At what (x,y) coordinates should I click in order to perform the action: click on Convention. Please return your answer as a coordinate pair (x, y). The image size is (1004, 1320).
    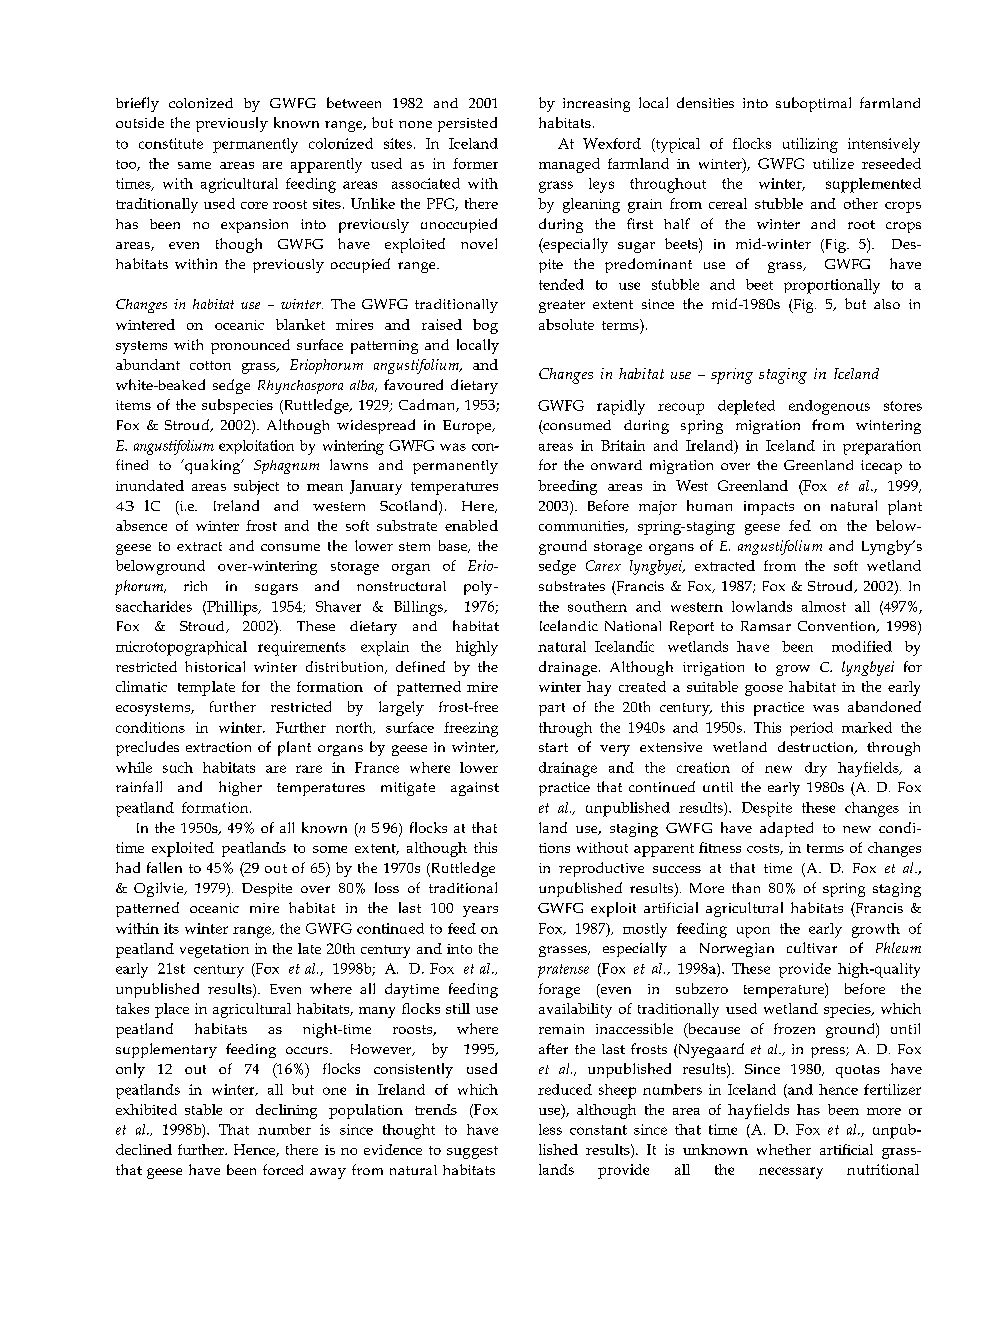
    Looking at the image, I should click on (838, 627).
